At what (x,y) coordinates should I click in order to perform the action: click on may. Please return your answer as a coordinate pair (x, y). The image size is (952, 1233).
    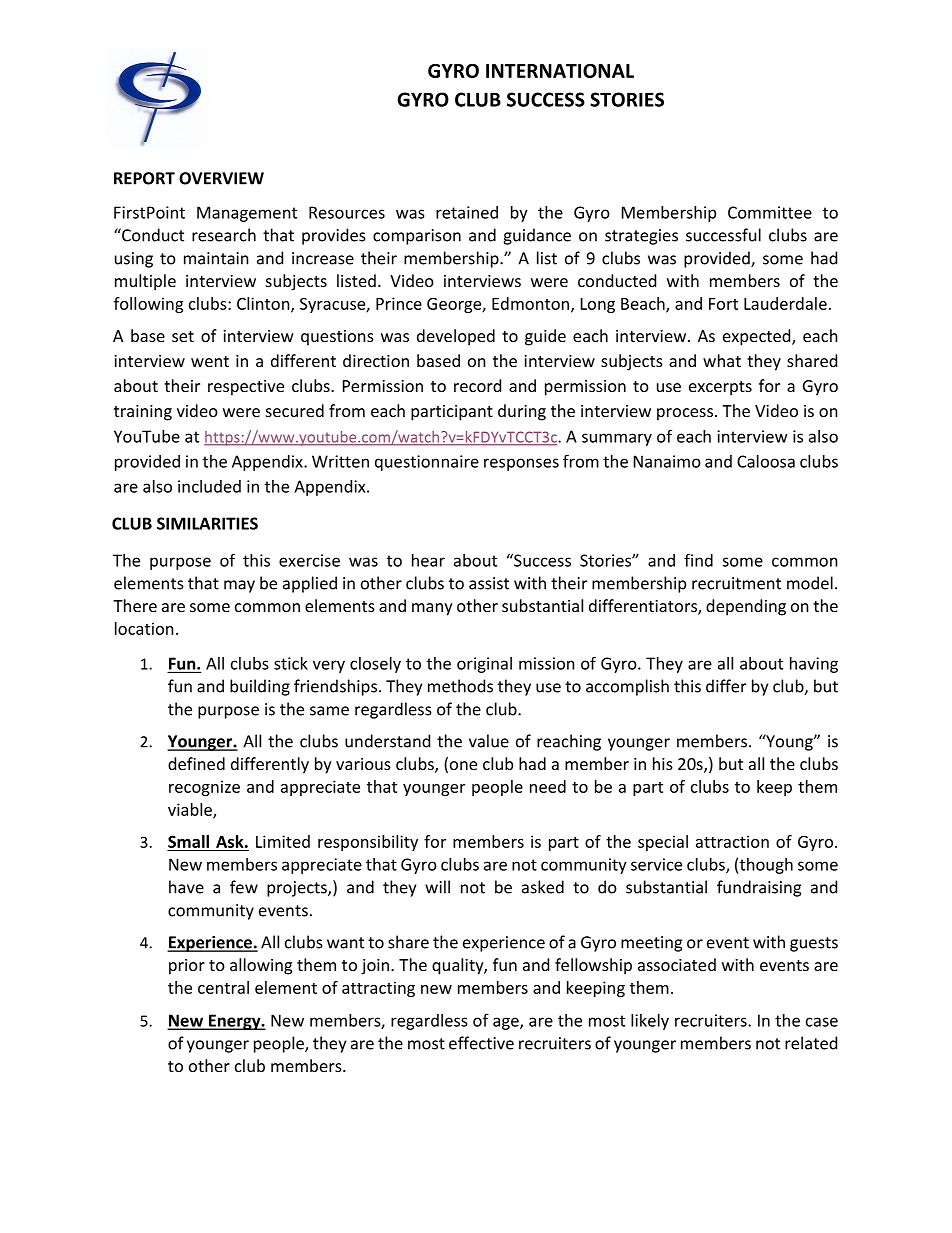
    Looking at the image, I should click on (239, 586).
